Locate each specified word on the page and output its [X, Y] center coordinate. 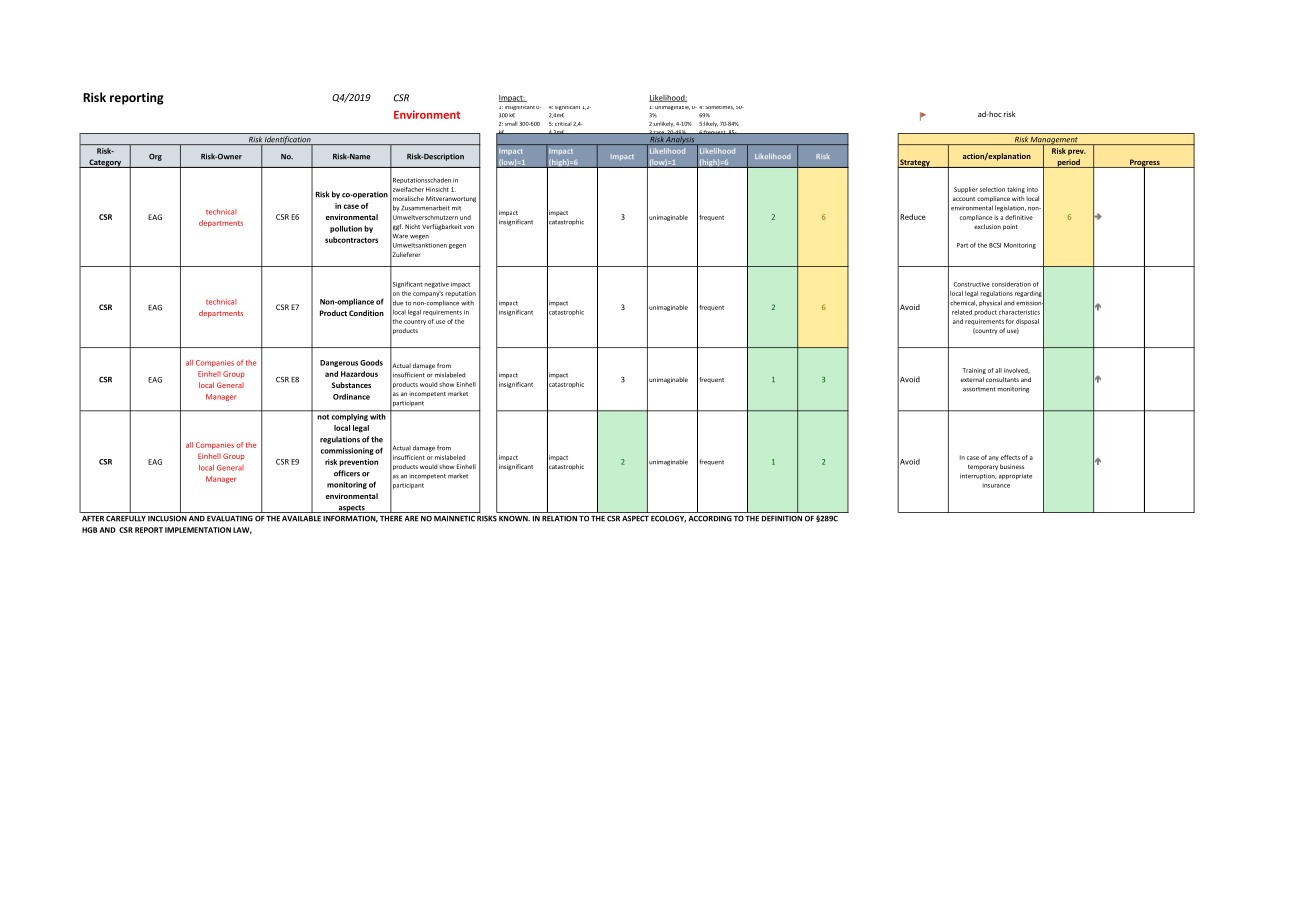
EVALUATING [230, 518]
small [511, 123]
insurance [996, 485]
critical [563, 124]
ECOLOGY [668, 519]
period [1068, 163]
